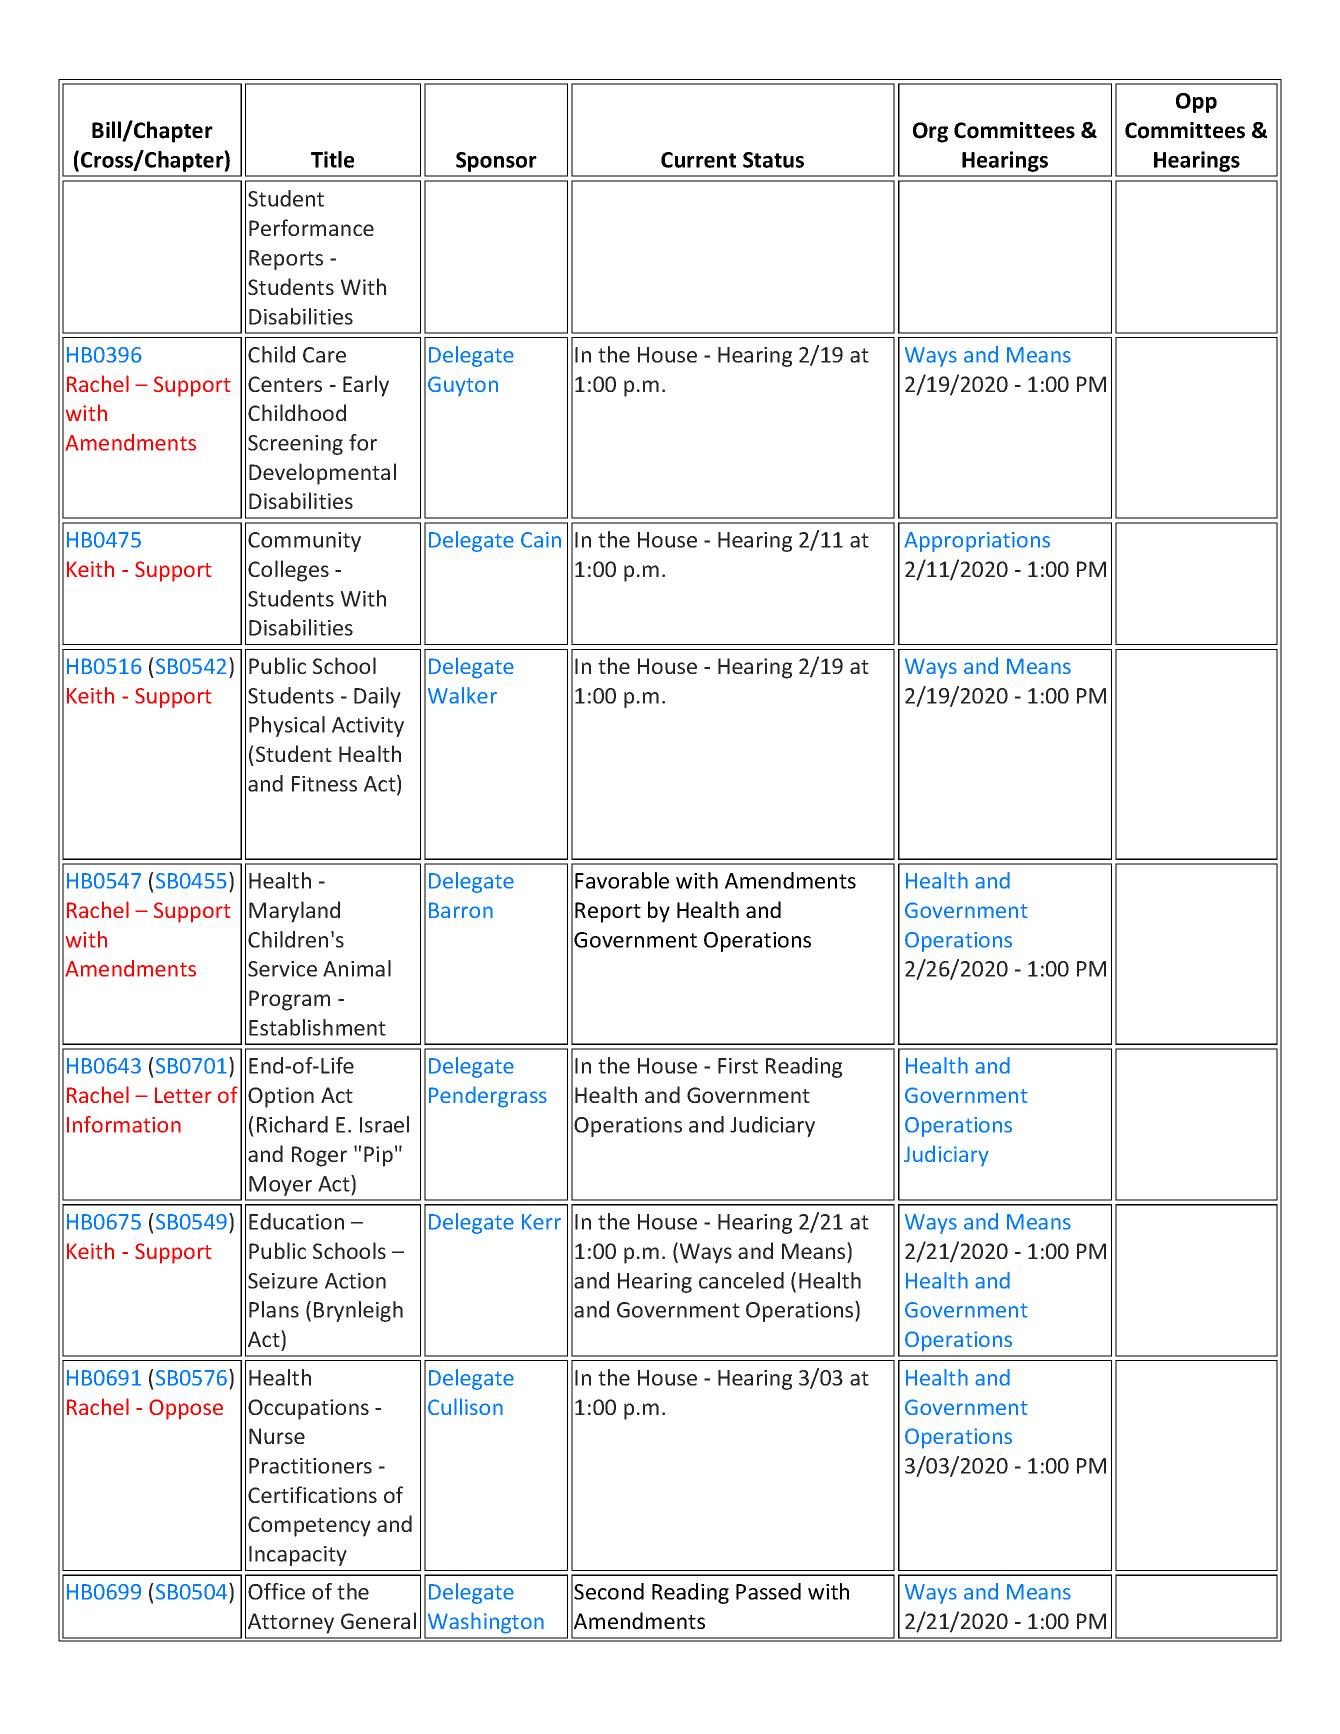 This document has width=1340, height=1734. I want to click on First, so click(738, 1066).
